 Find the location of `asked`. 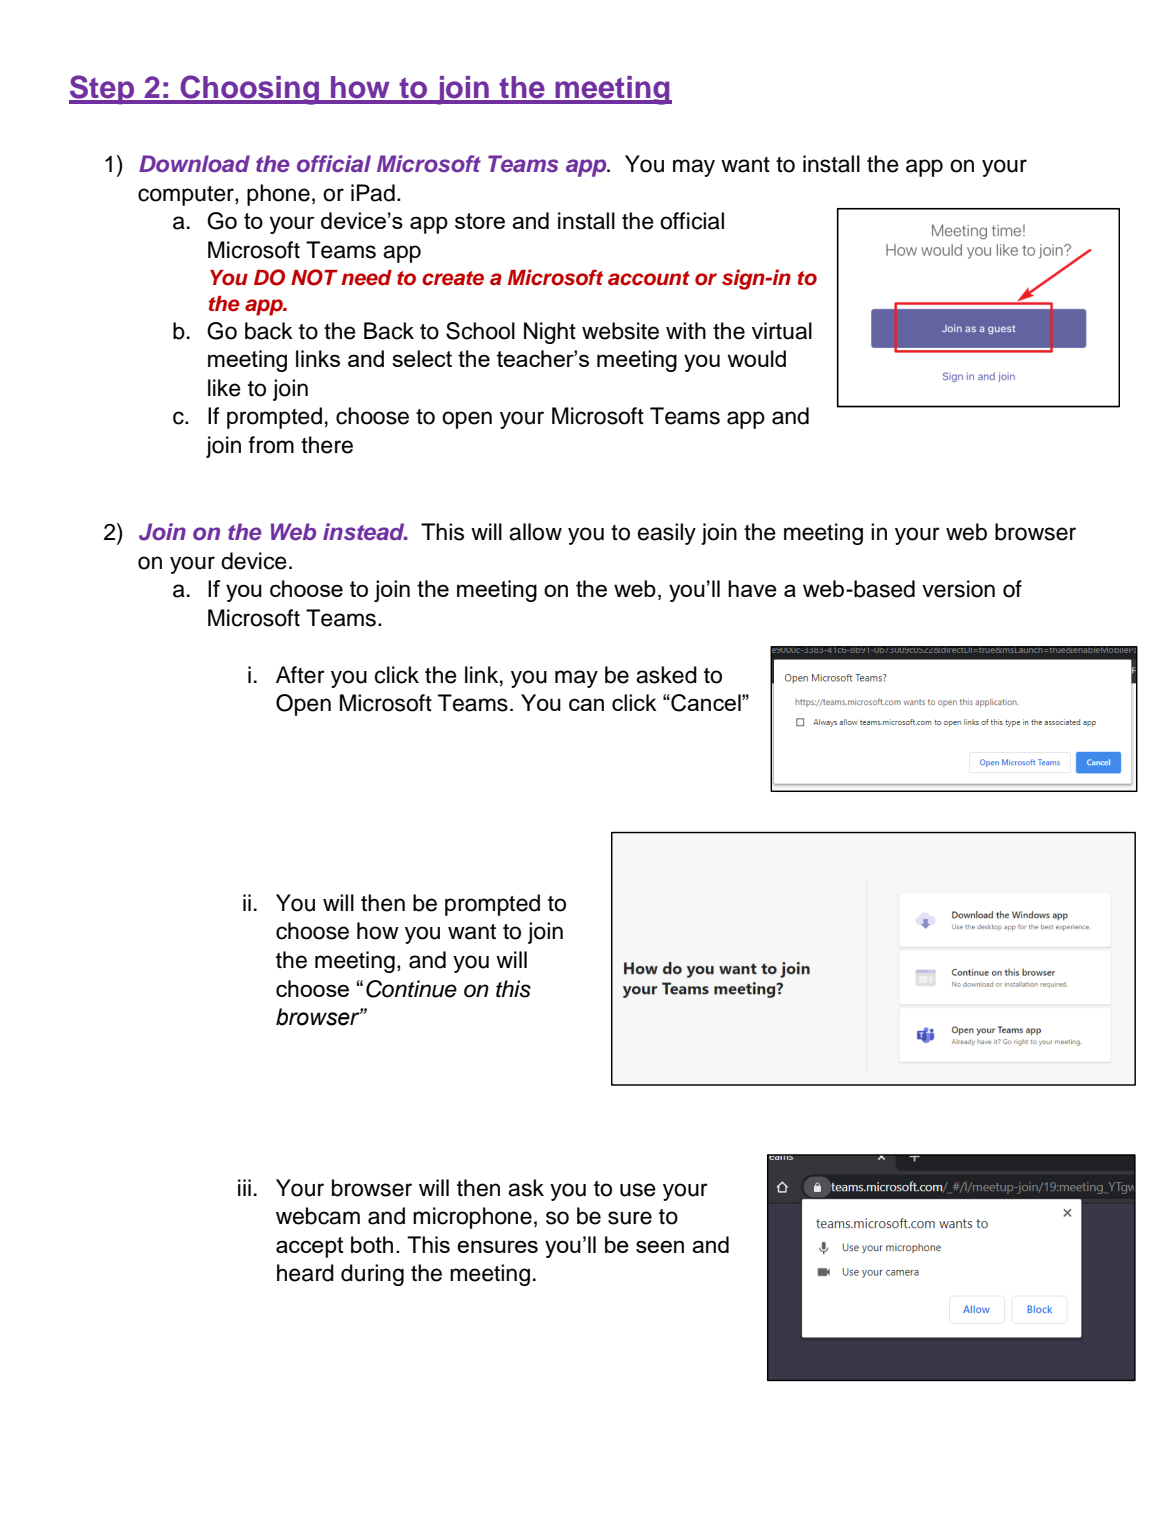

asked is located at coordinates (666, 675).
